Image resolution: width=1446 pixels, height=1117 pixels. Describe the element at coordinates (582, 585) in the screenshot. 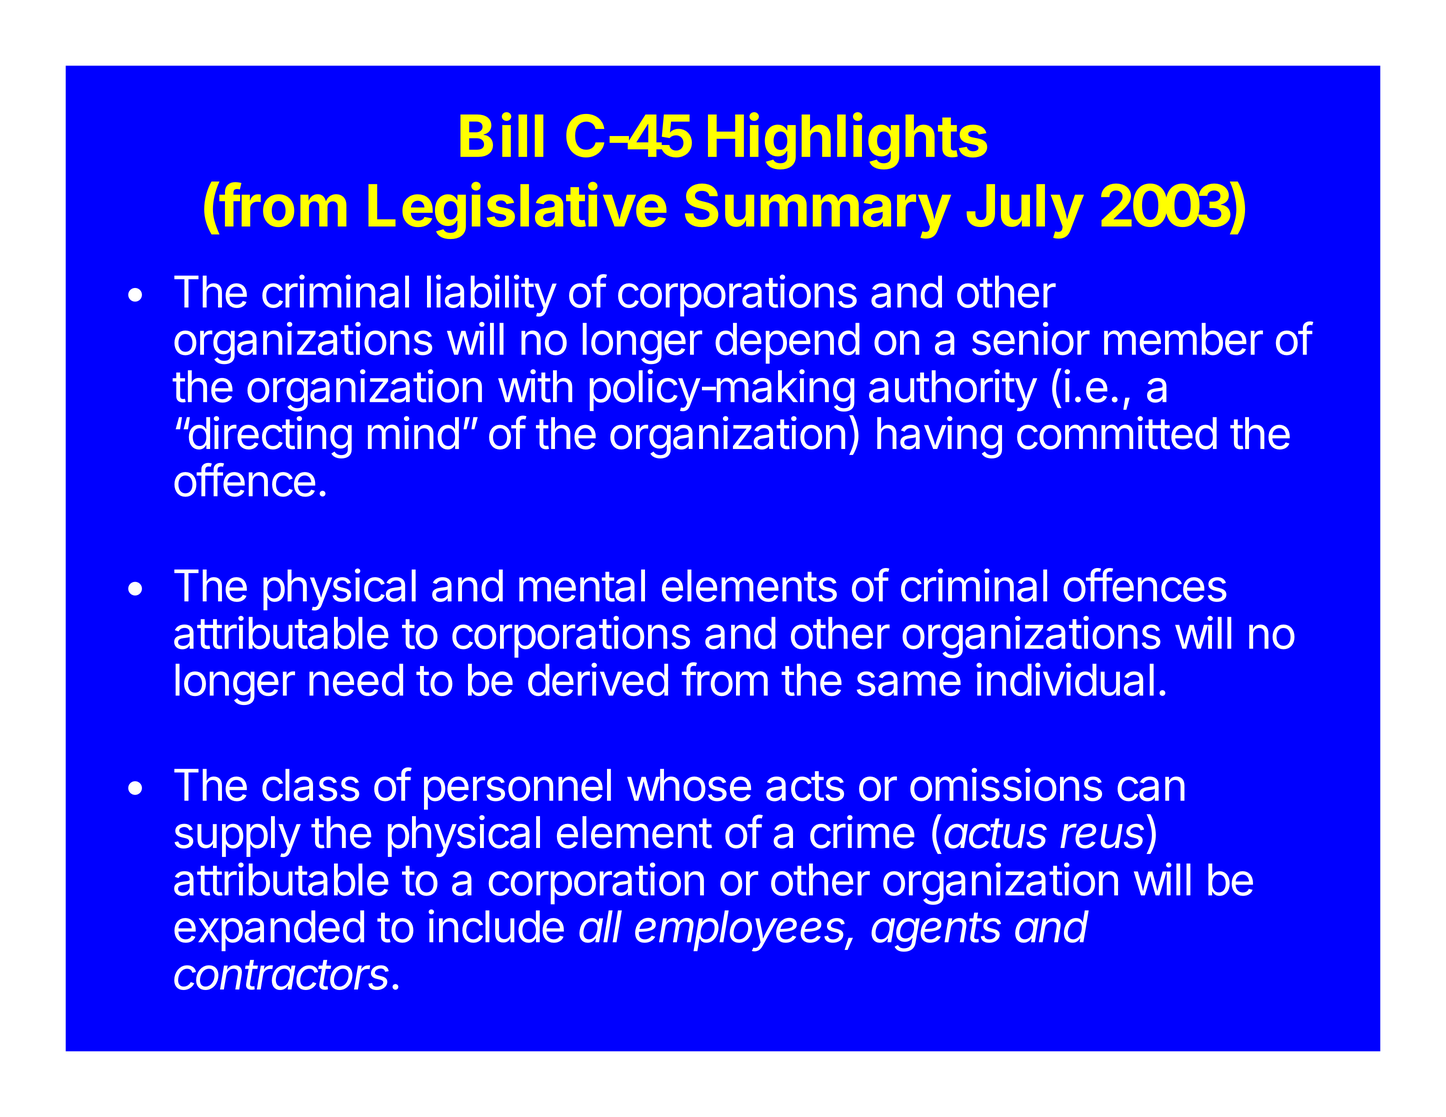

I see `mental` at that location.
